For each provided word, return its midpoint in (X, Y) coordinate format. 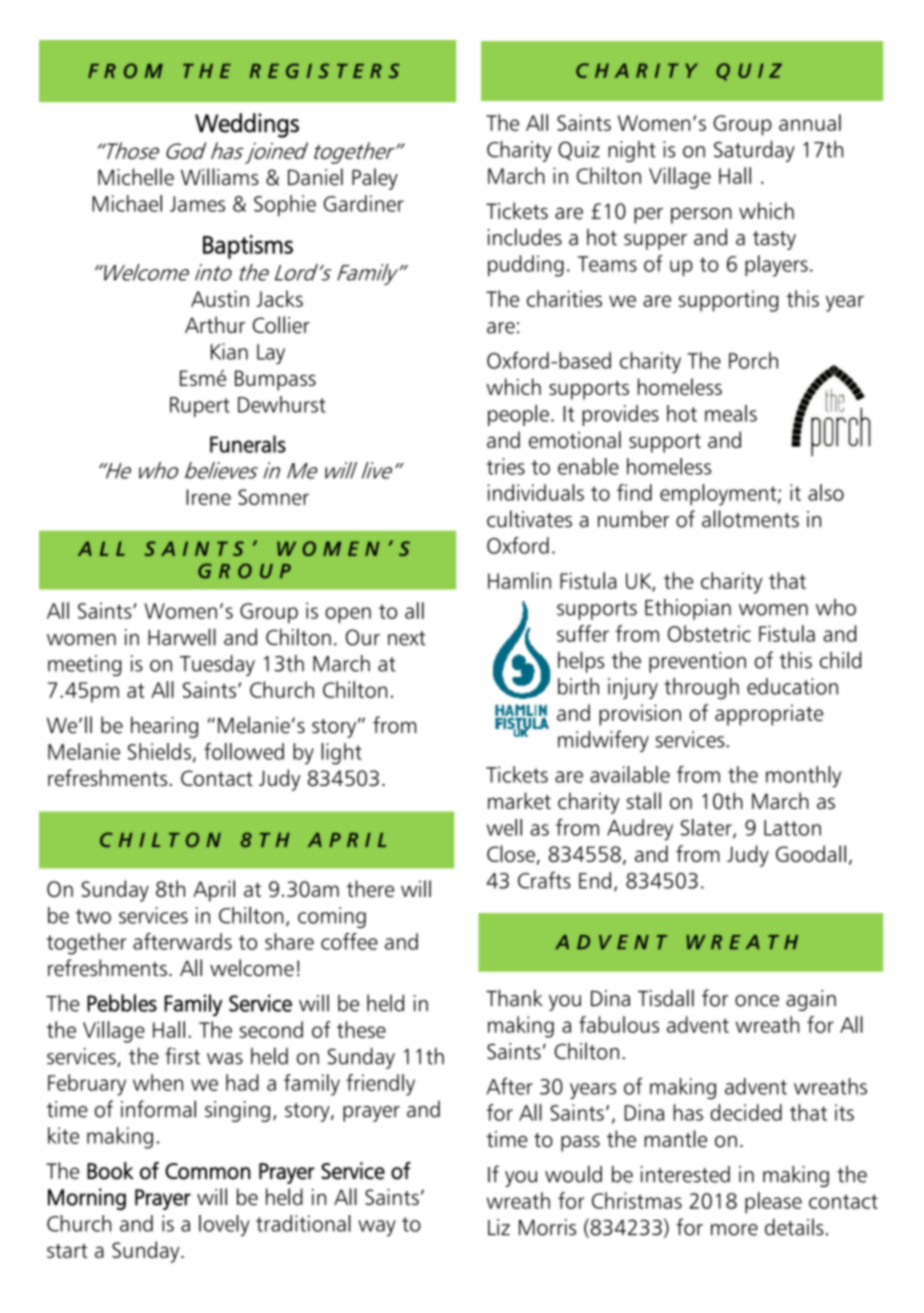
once (757, 1001)
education (792, 686)
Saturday (754, 151)
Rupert (200, 407)
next (407, 638)
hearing (164, 727)
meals (731, 413)
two (93, 916)
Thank (514, 998)
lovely (224, 1225)
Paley (375, 179)
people (518, 415)
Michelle (136, 177)
